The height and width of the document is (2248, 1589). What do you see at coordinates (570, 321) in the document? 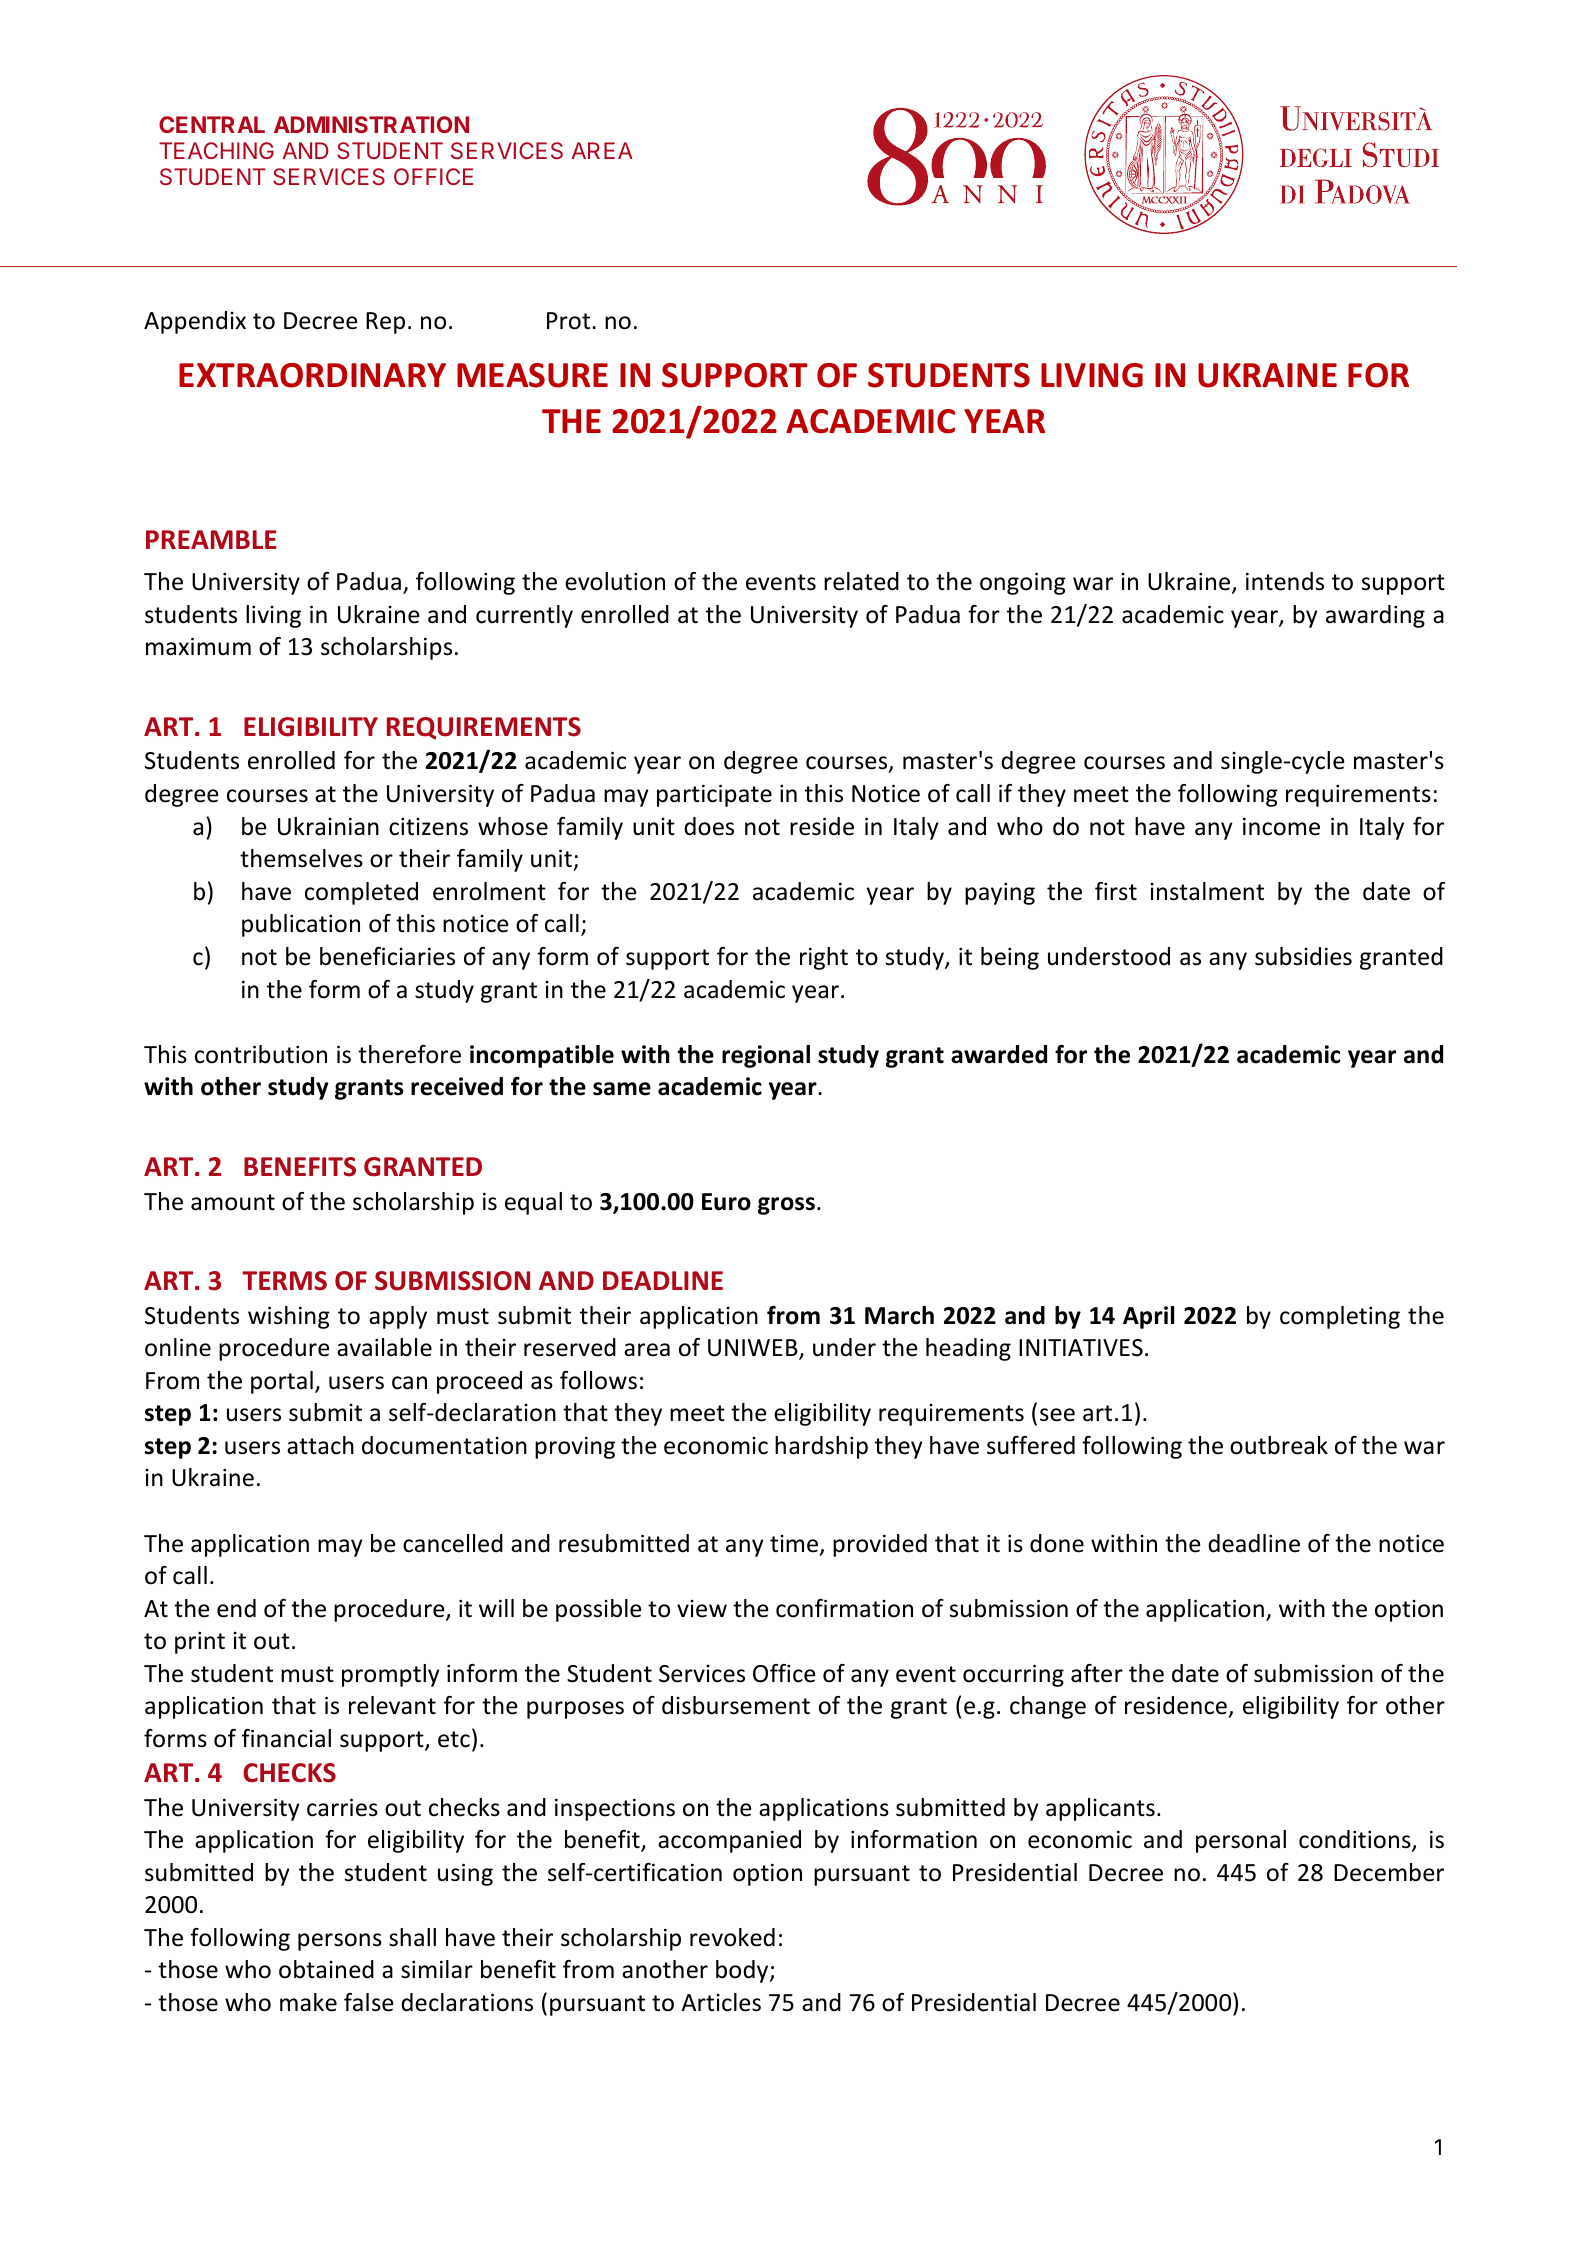
I see `Prot` at bounding box center [570, 321].
